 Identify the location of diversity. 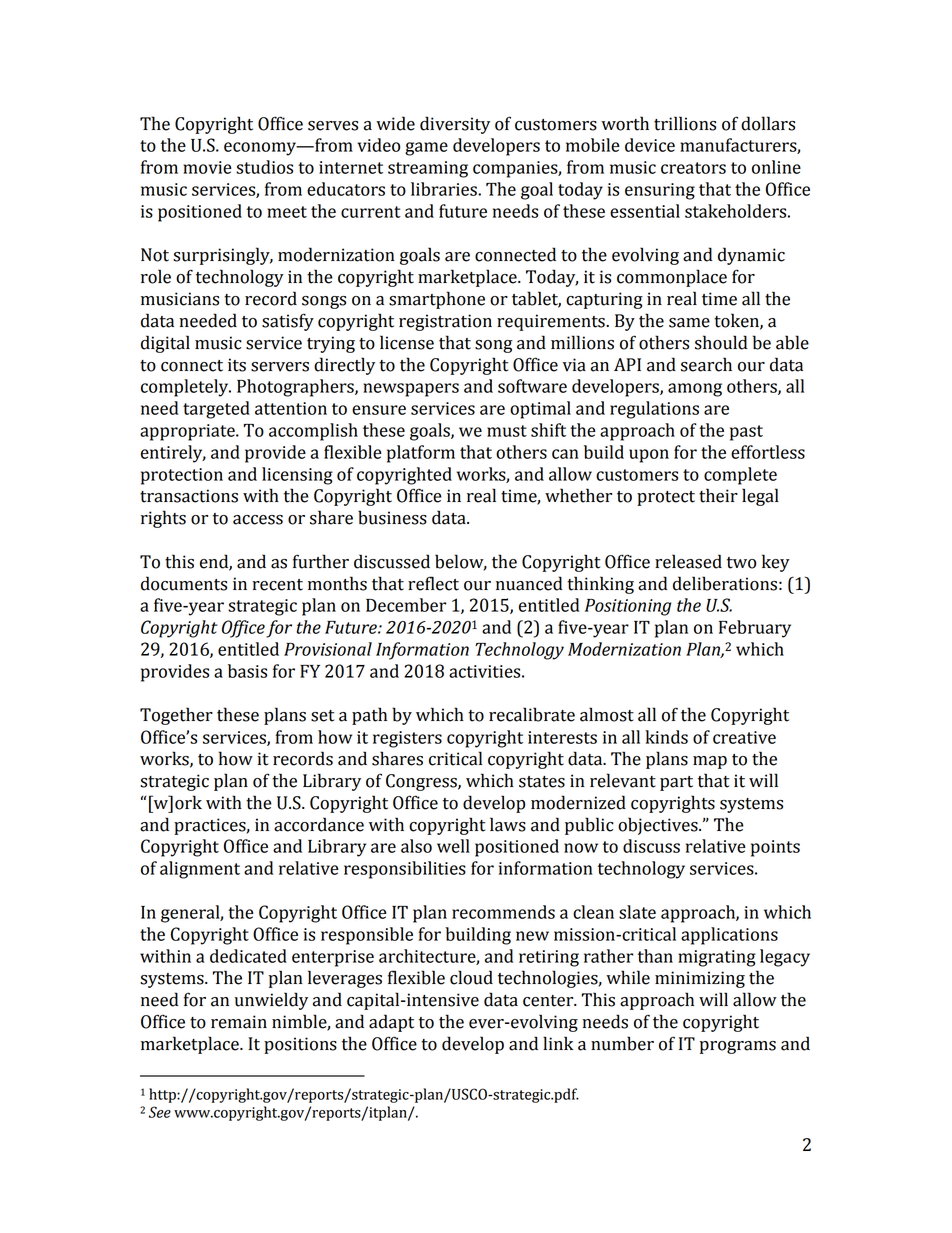
(455, 125).
